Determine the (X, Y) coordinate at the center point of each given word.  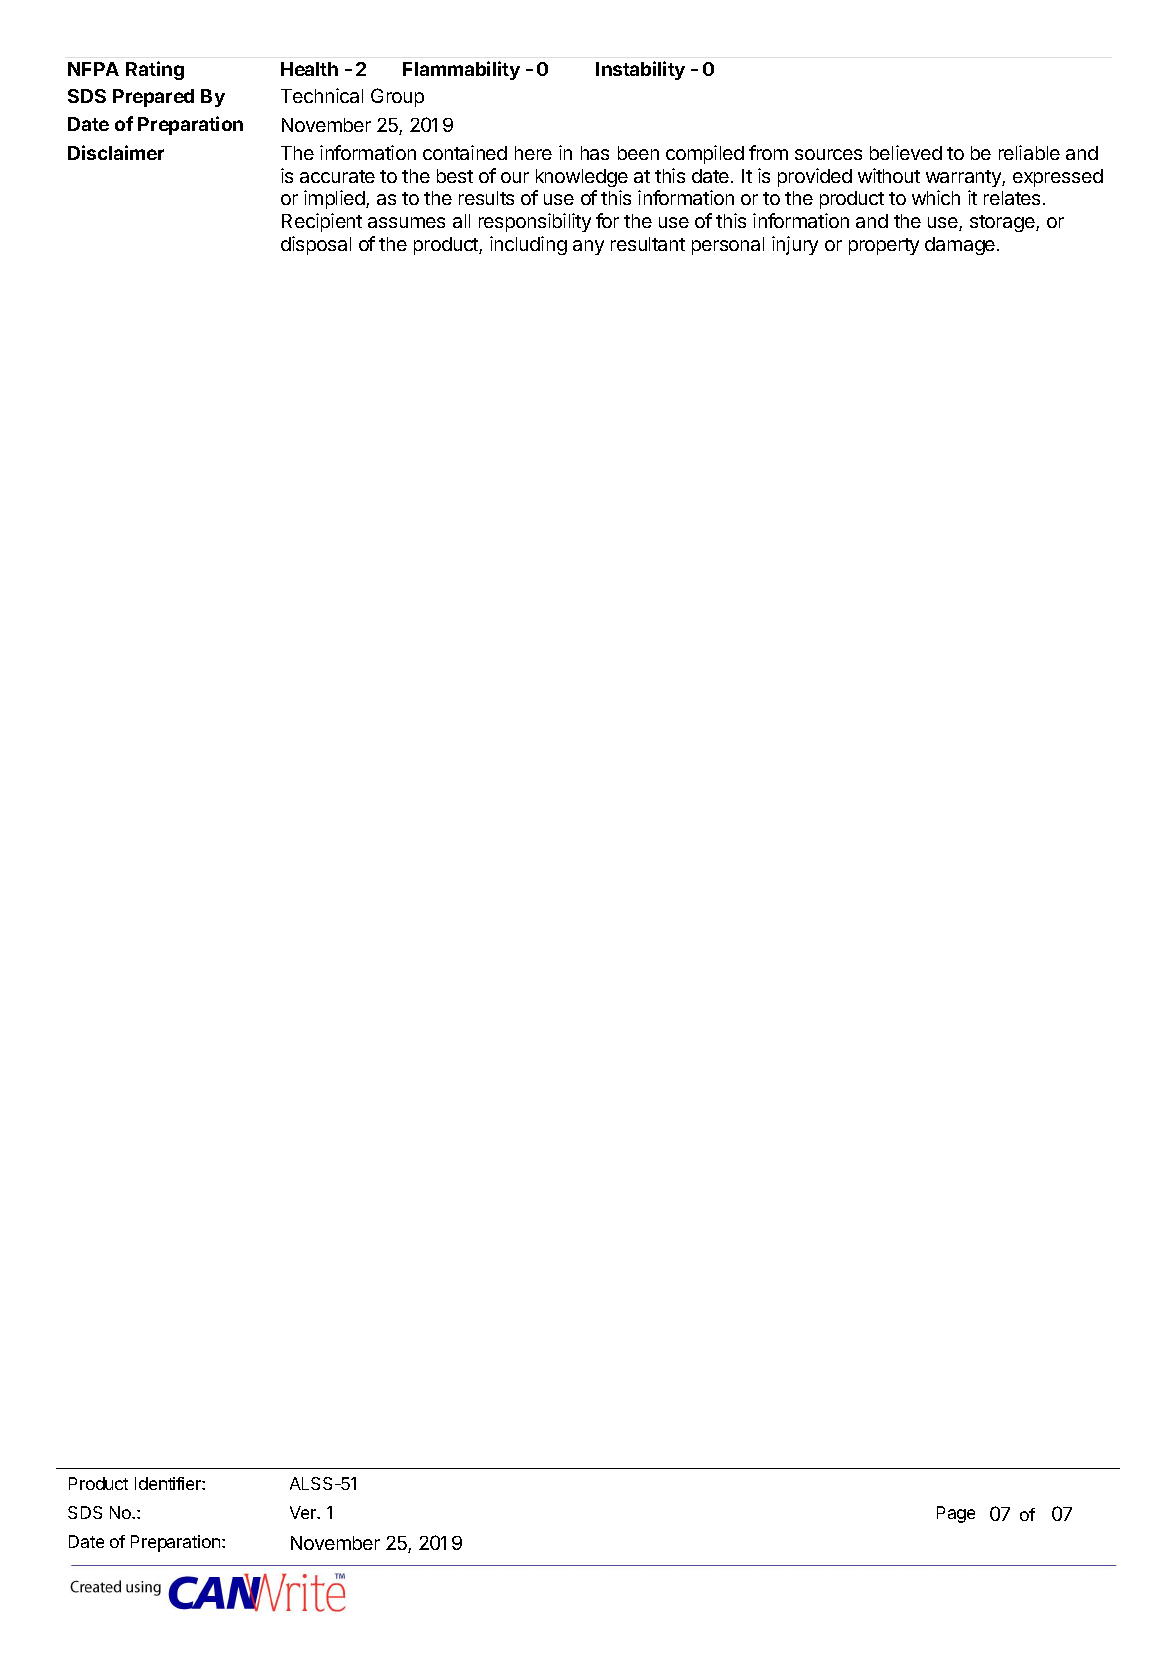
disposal (316, 245)
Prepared (153, 98)
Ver (304, 1512)
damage (961, 246)
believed (906, 152)
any (588, 247)
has (595, 153)
